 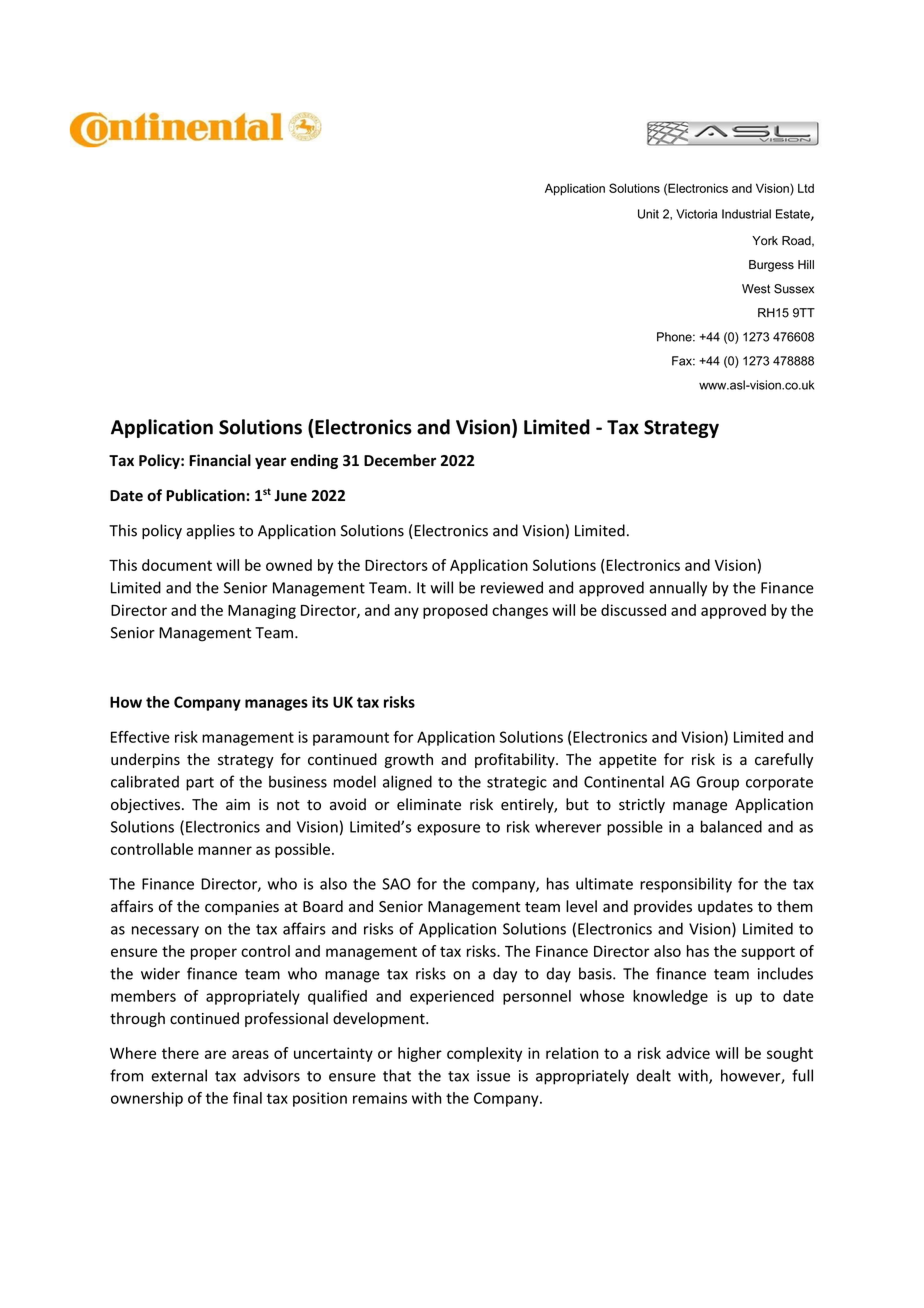 What do you see at coordinates (262, 611) in the image?
I see `Managing` at bounding box center [262, 611].
